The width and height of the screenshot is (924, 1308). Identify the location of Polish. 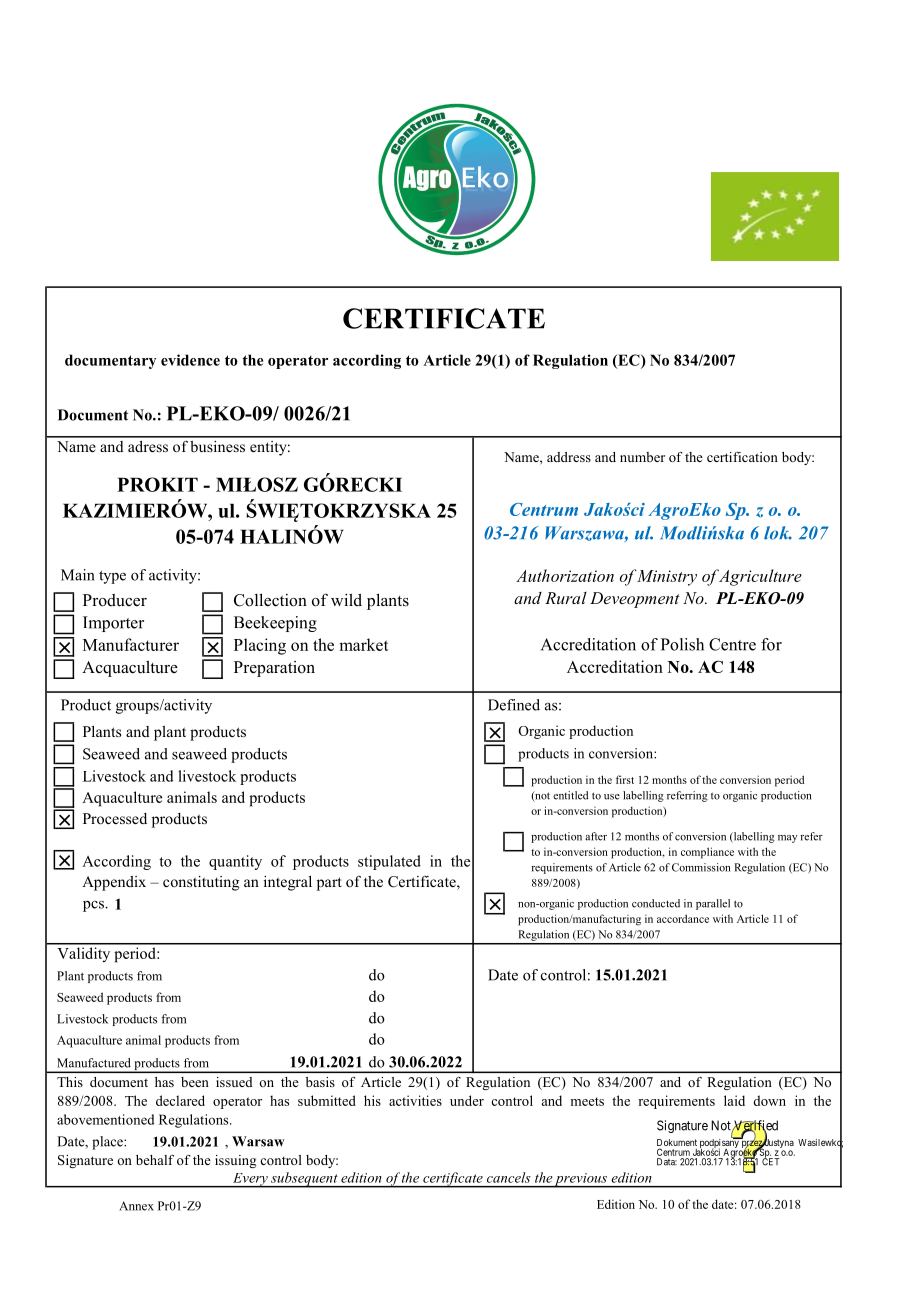
(682, 644).
